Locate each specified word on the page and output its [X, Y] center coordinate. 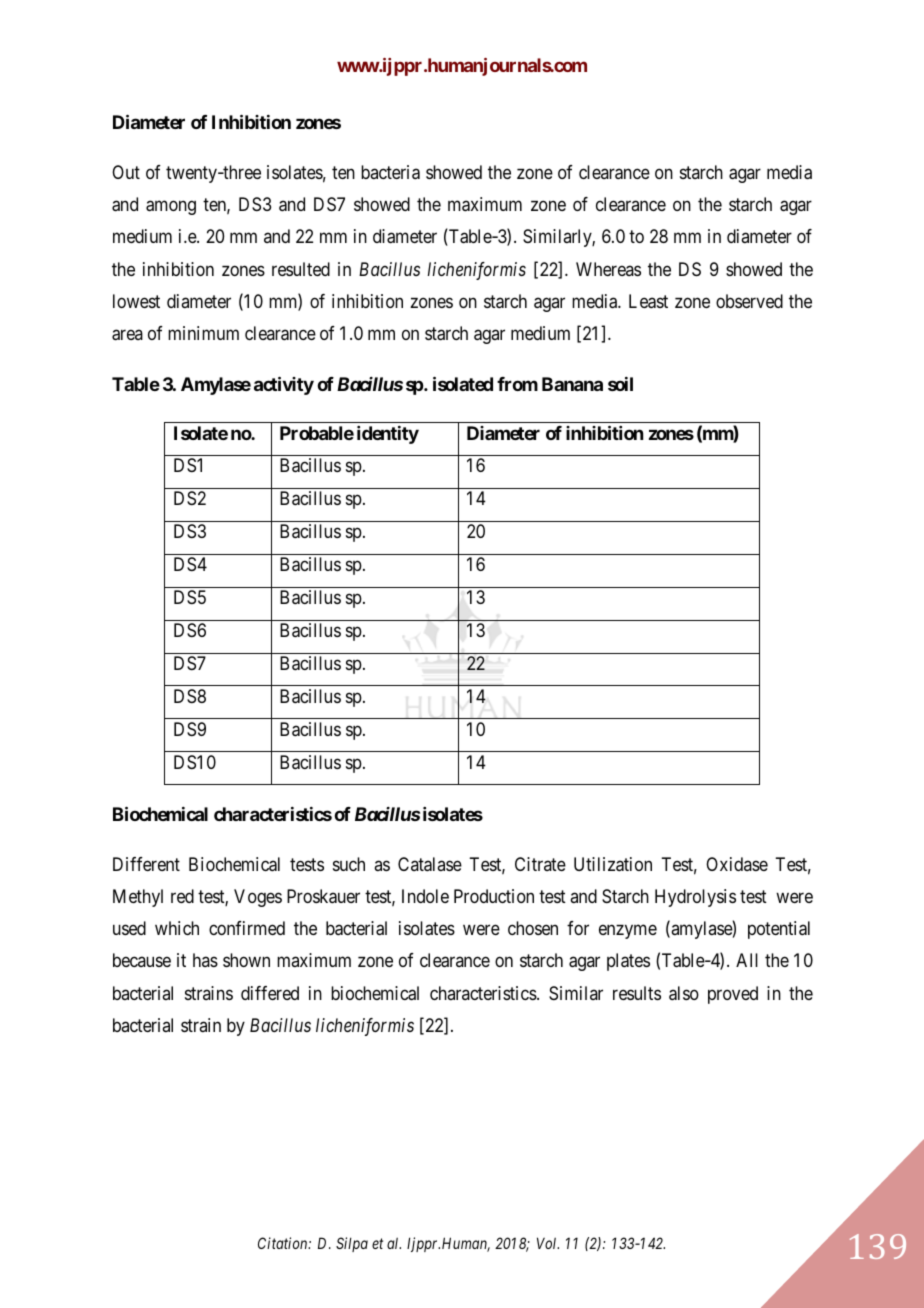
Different [146, 864]
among [171, 208]
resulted [301, 269]
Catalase [430, 864]
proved [733, 995]
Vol [548, 1243]
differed [270, 993]
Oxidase [737, 864]
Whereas [608, 269]
